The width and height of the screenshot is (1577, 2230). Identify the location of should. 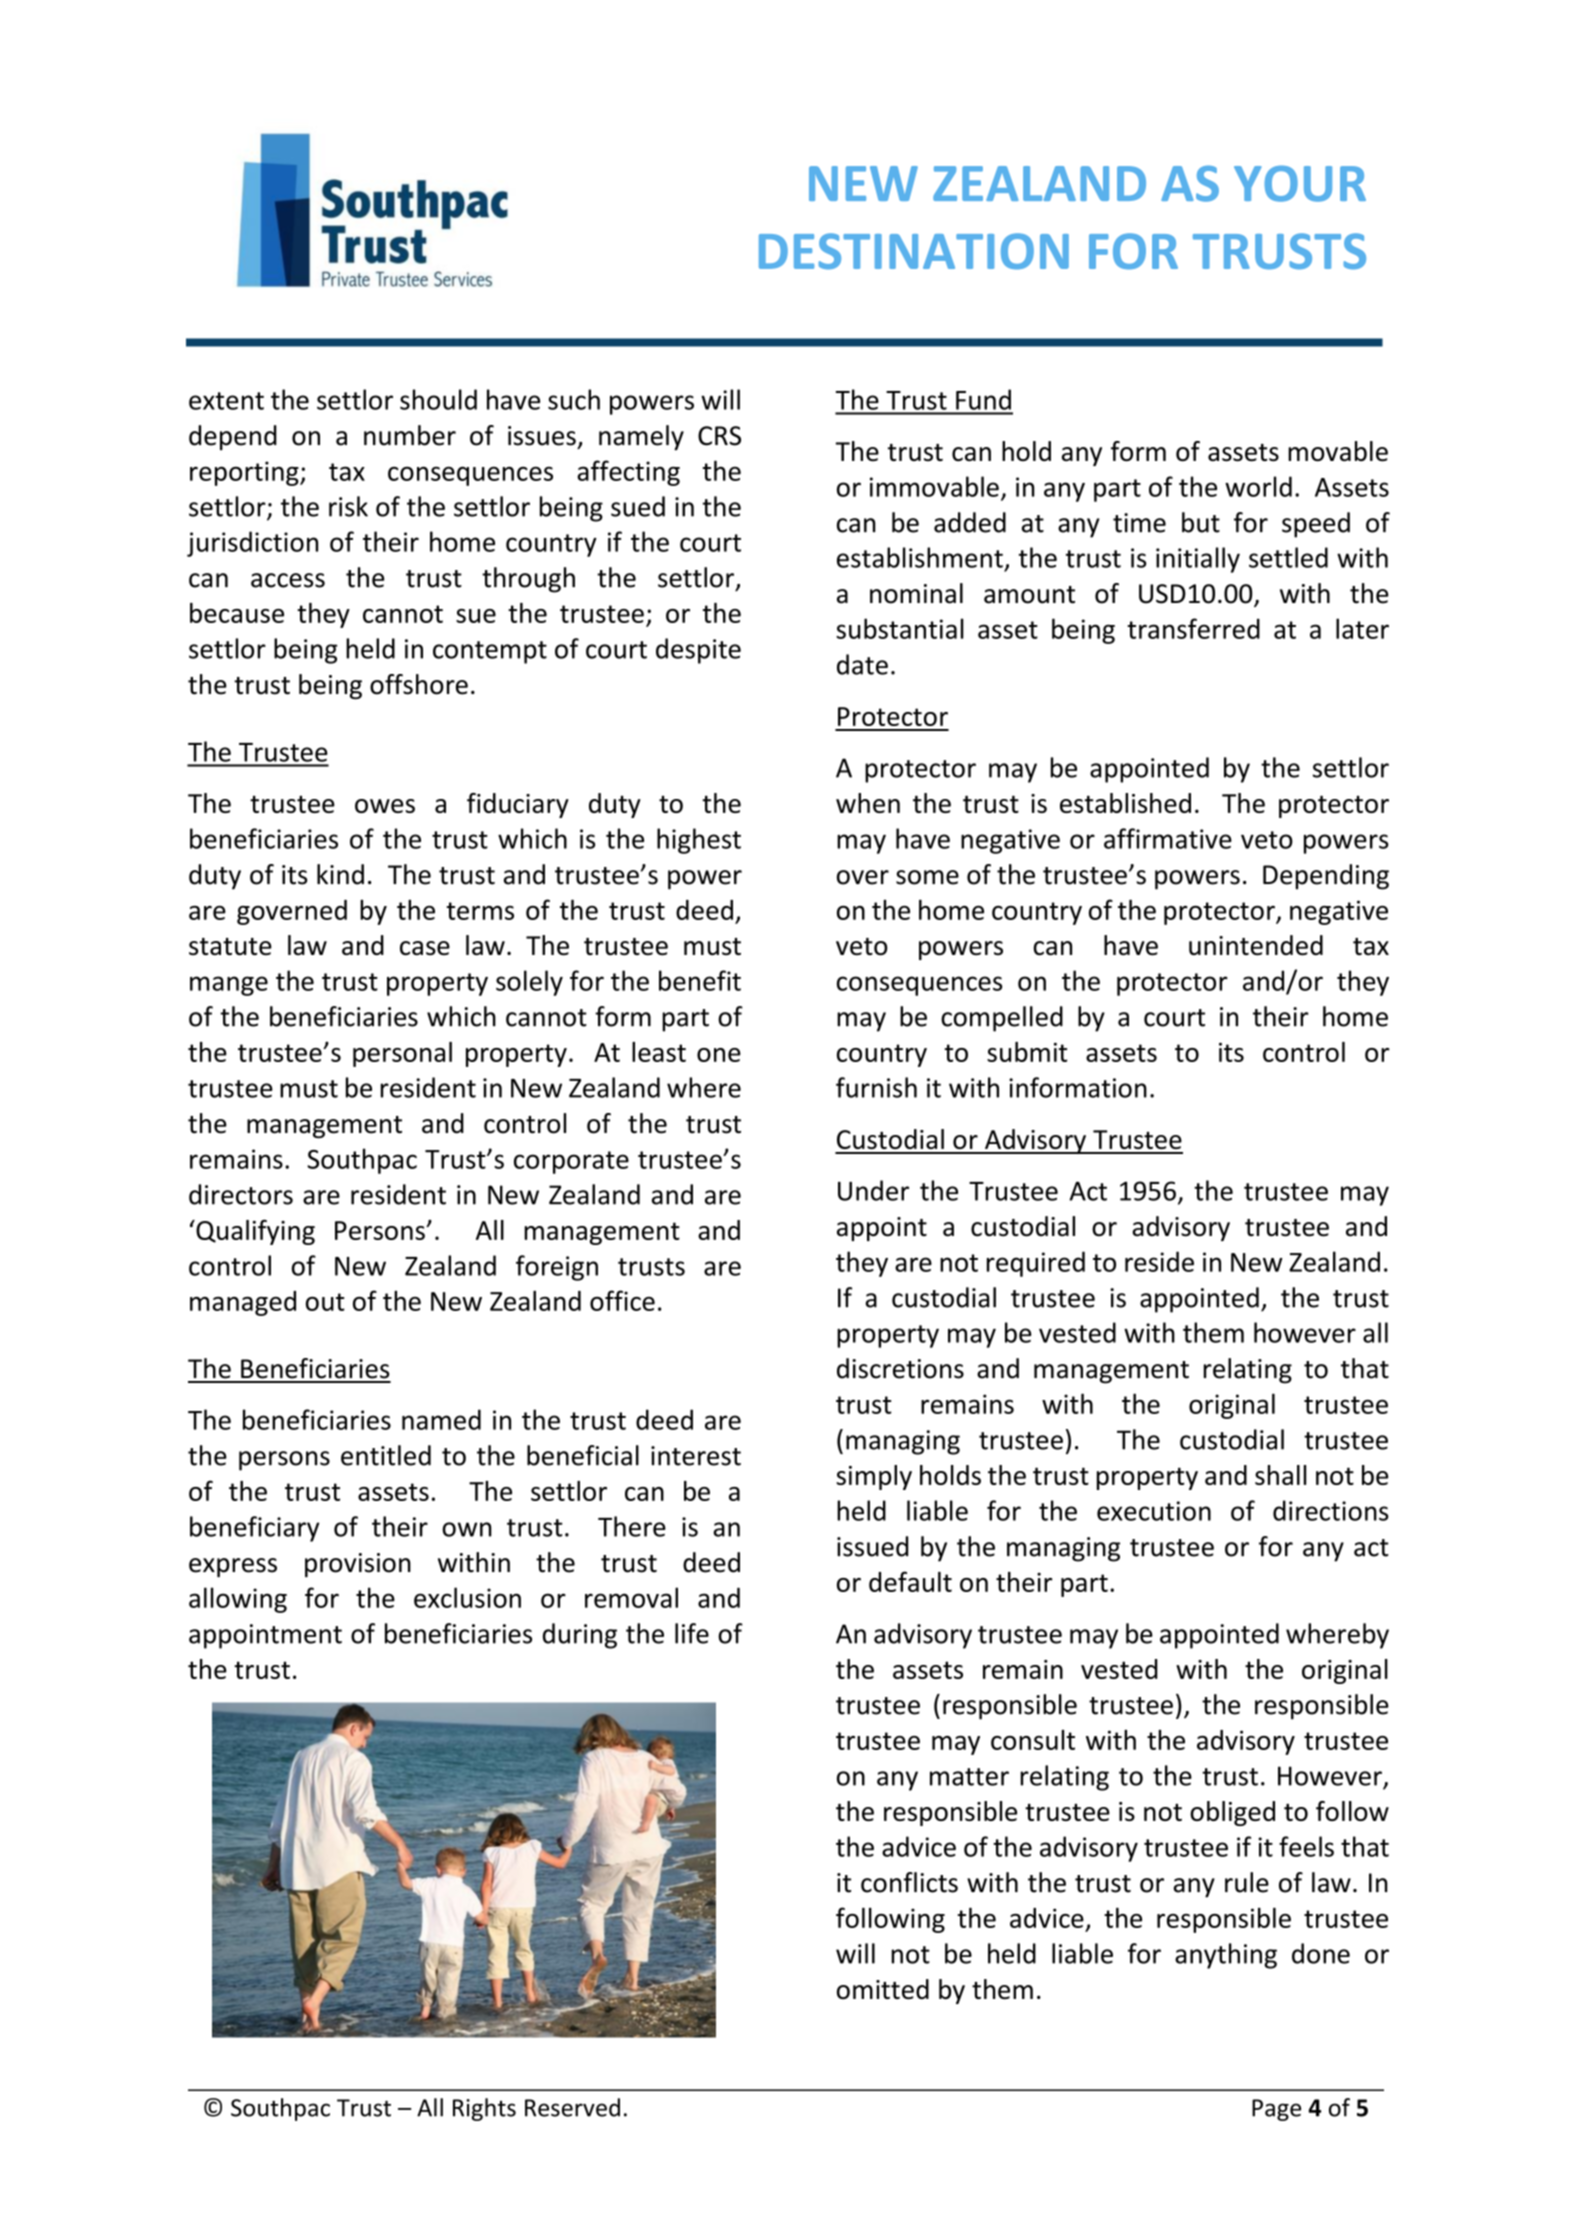
(438, 399).
